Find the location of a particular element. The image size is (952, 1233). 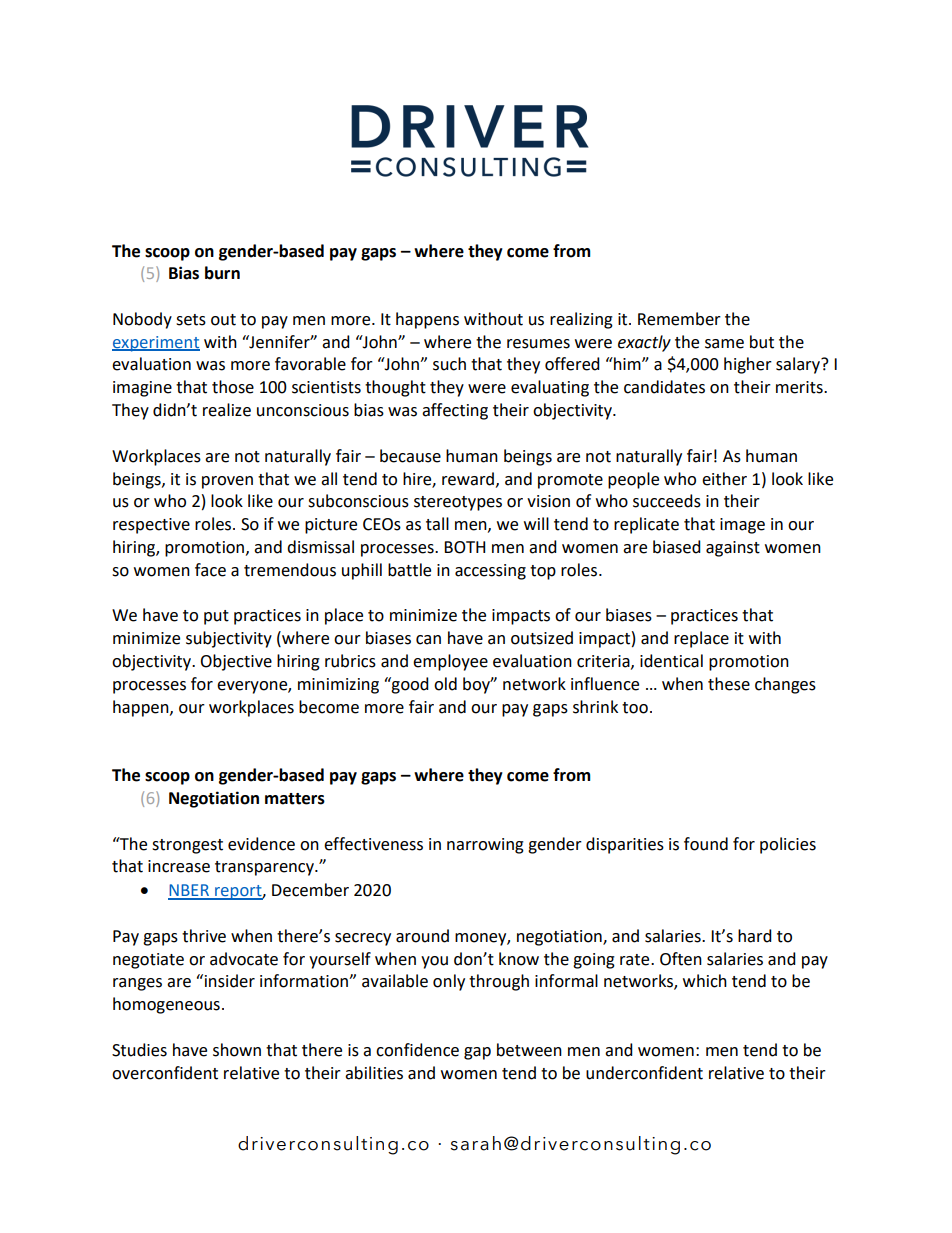

these is located at coordinates (729, 684).
